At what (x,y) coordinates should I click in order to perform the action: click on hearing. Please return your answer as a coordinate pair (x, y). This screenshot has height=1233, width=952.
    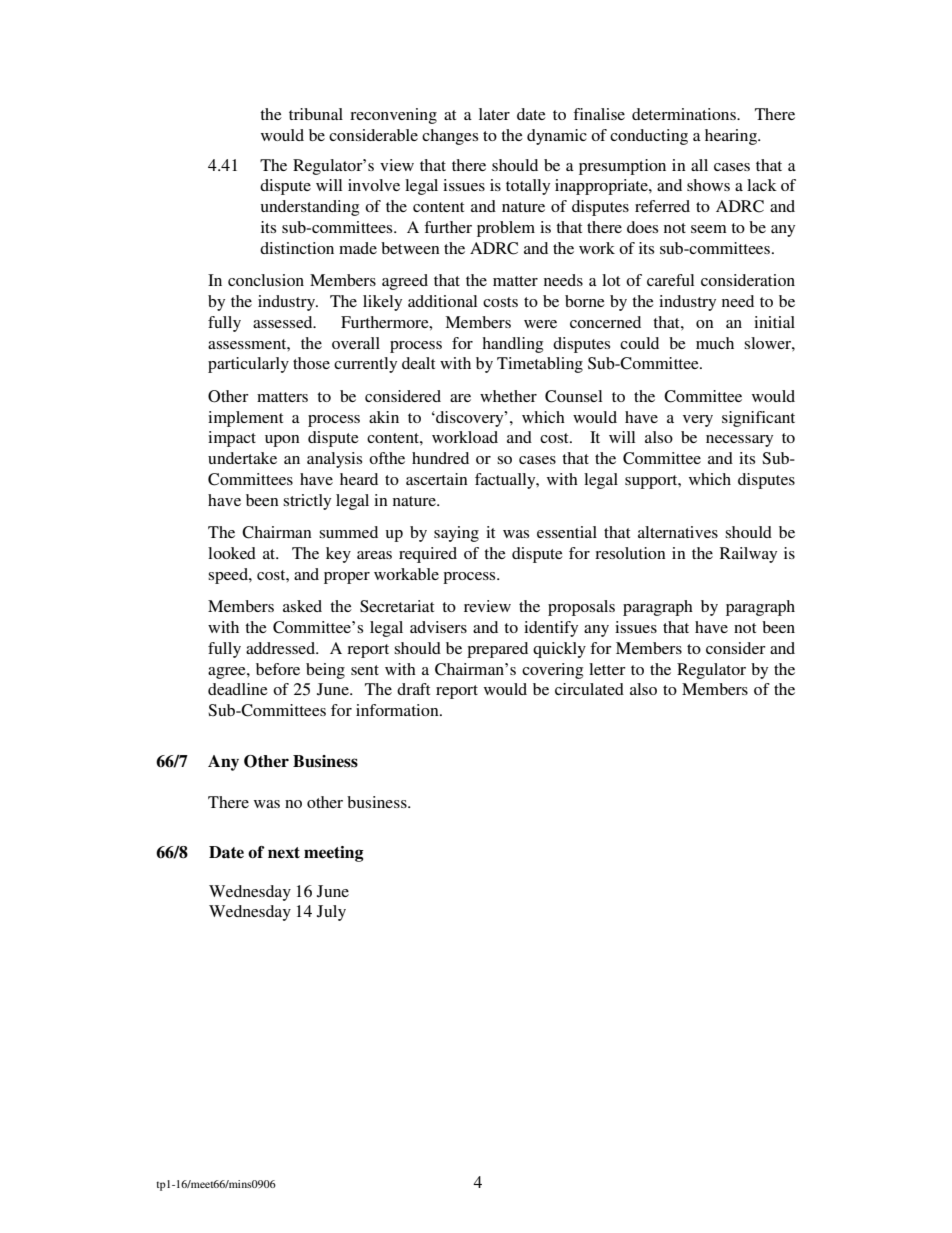
    Looking at the image, I should click on (732, 137).
